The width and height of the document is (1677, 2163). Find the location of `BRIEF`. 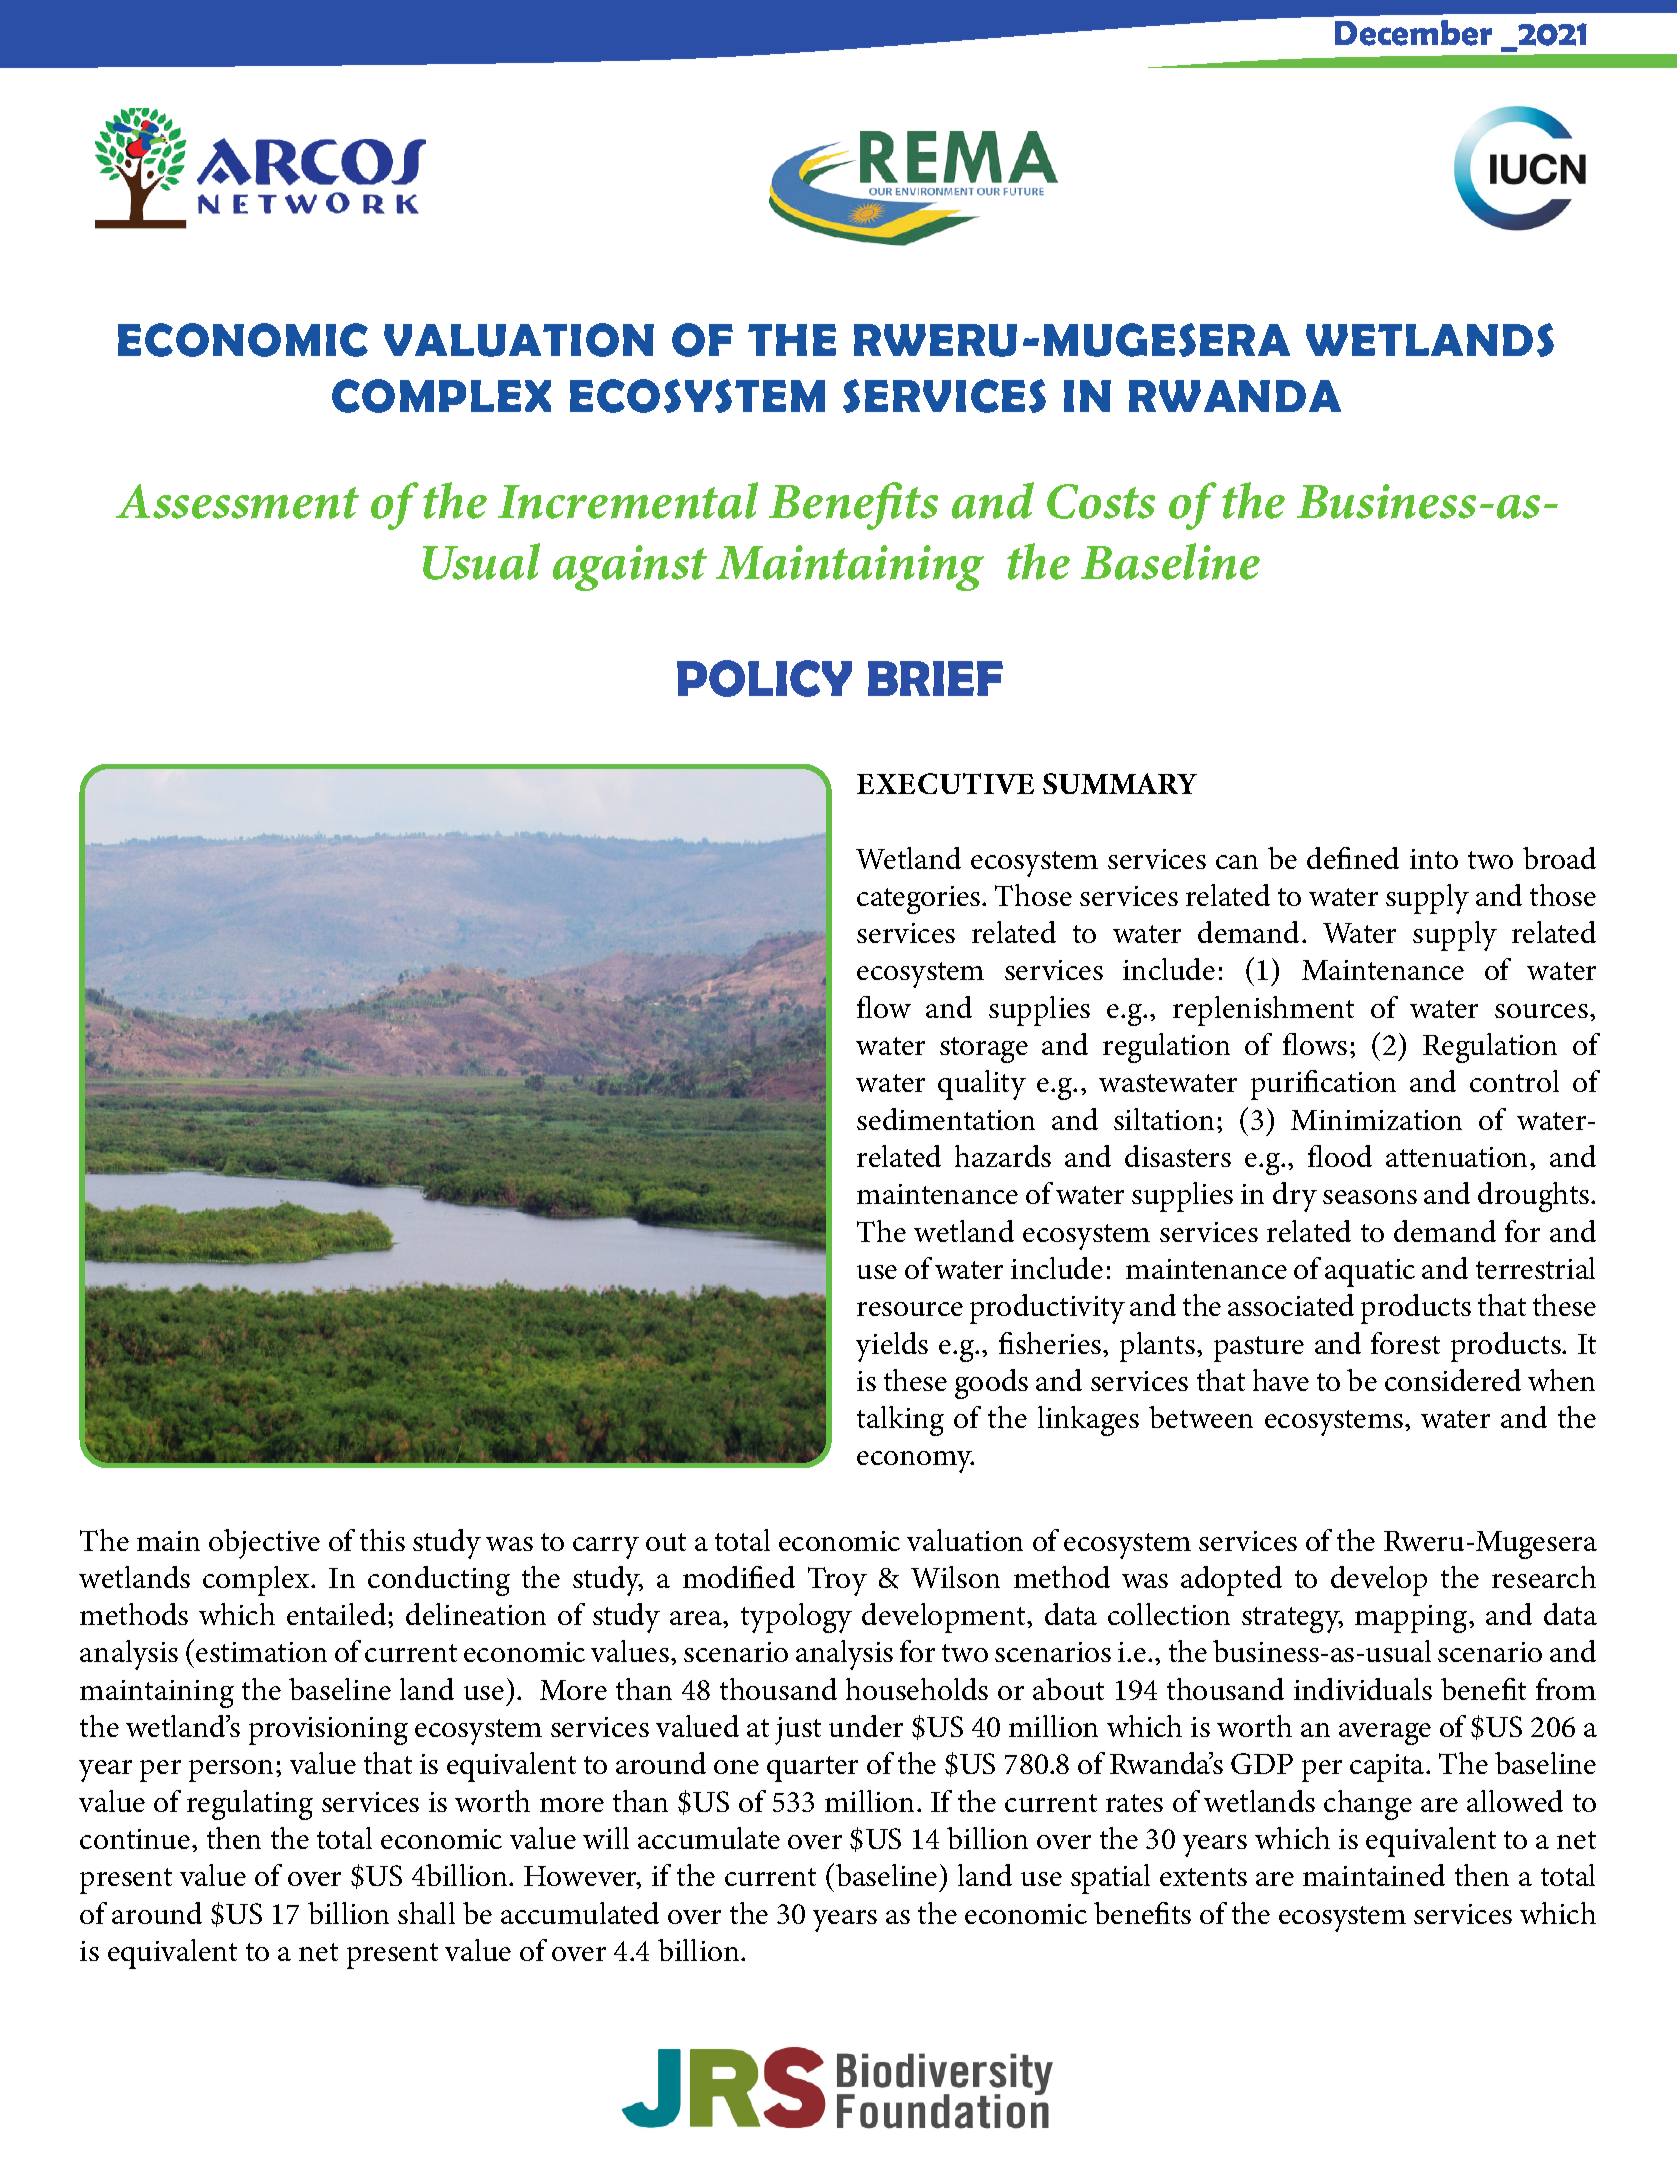

BRIEF is located at coordinates (935, 678).
